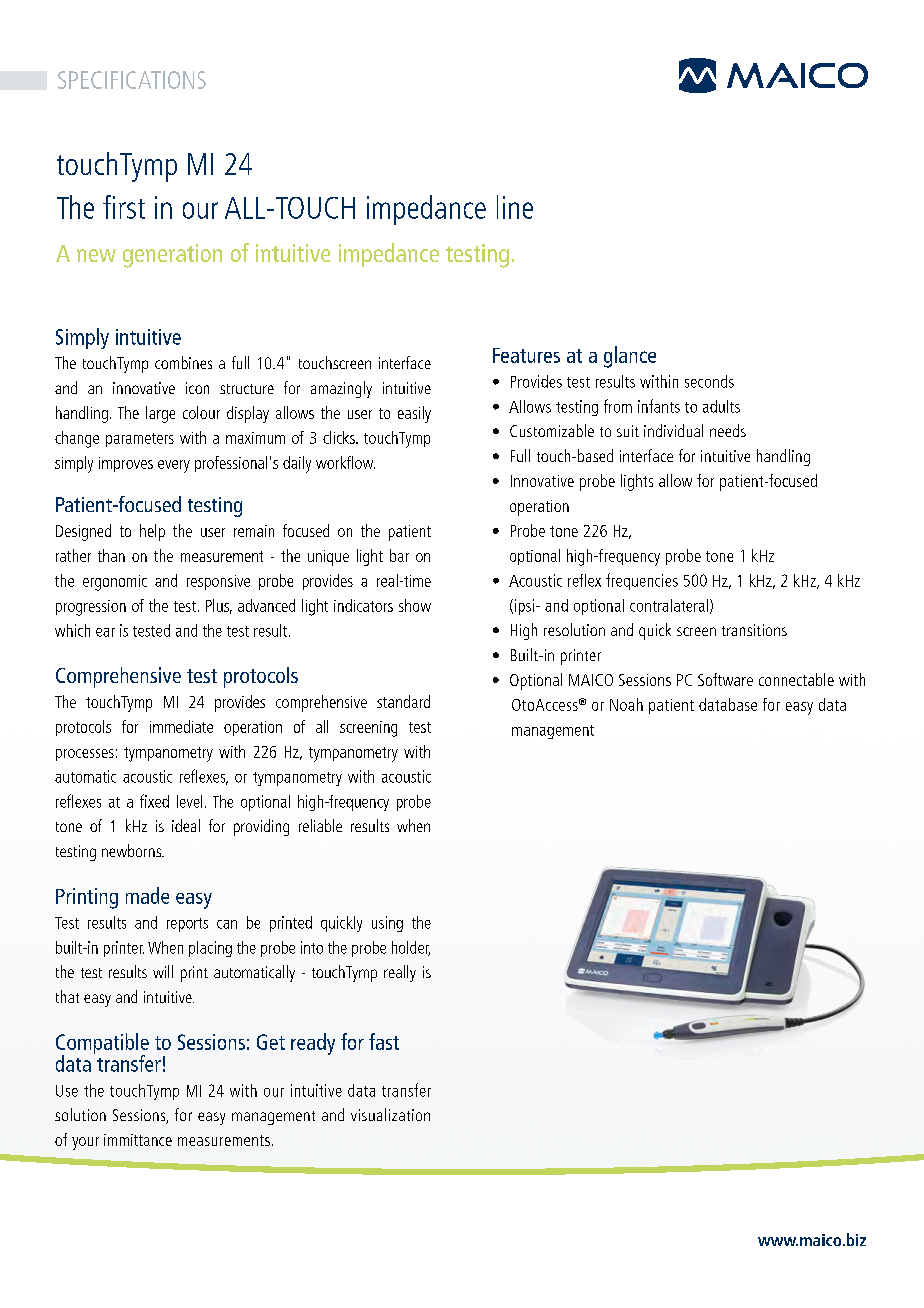  Describe the element at coordinates (85, 1143) in the screenshot. I see `your` at that location.
